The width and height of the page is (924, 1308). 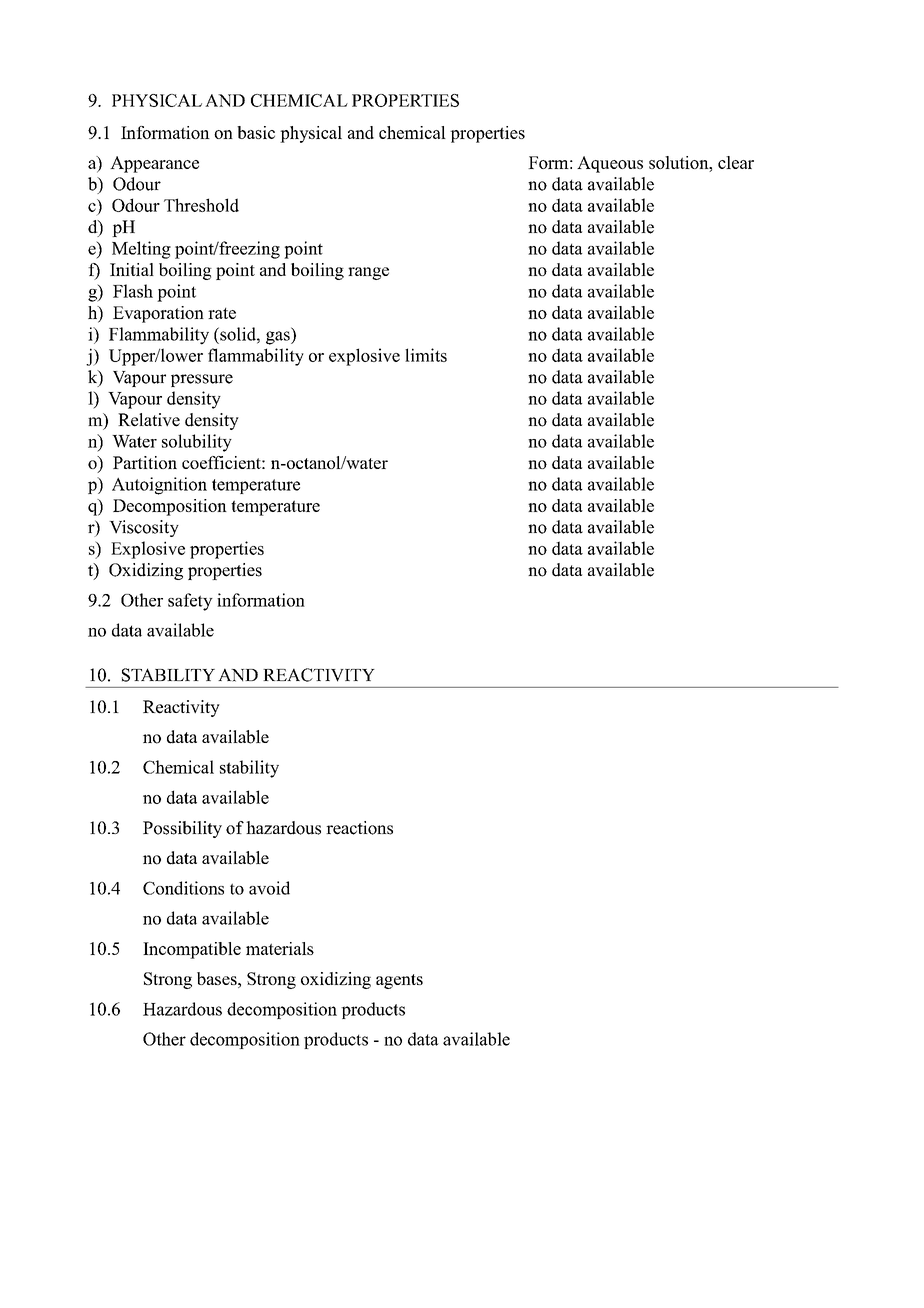 What do you see at coordinates (202, 380) in the page?
I see `pressure` at bounding box center [202, 380].
